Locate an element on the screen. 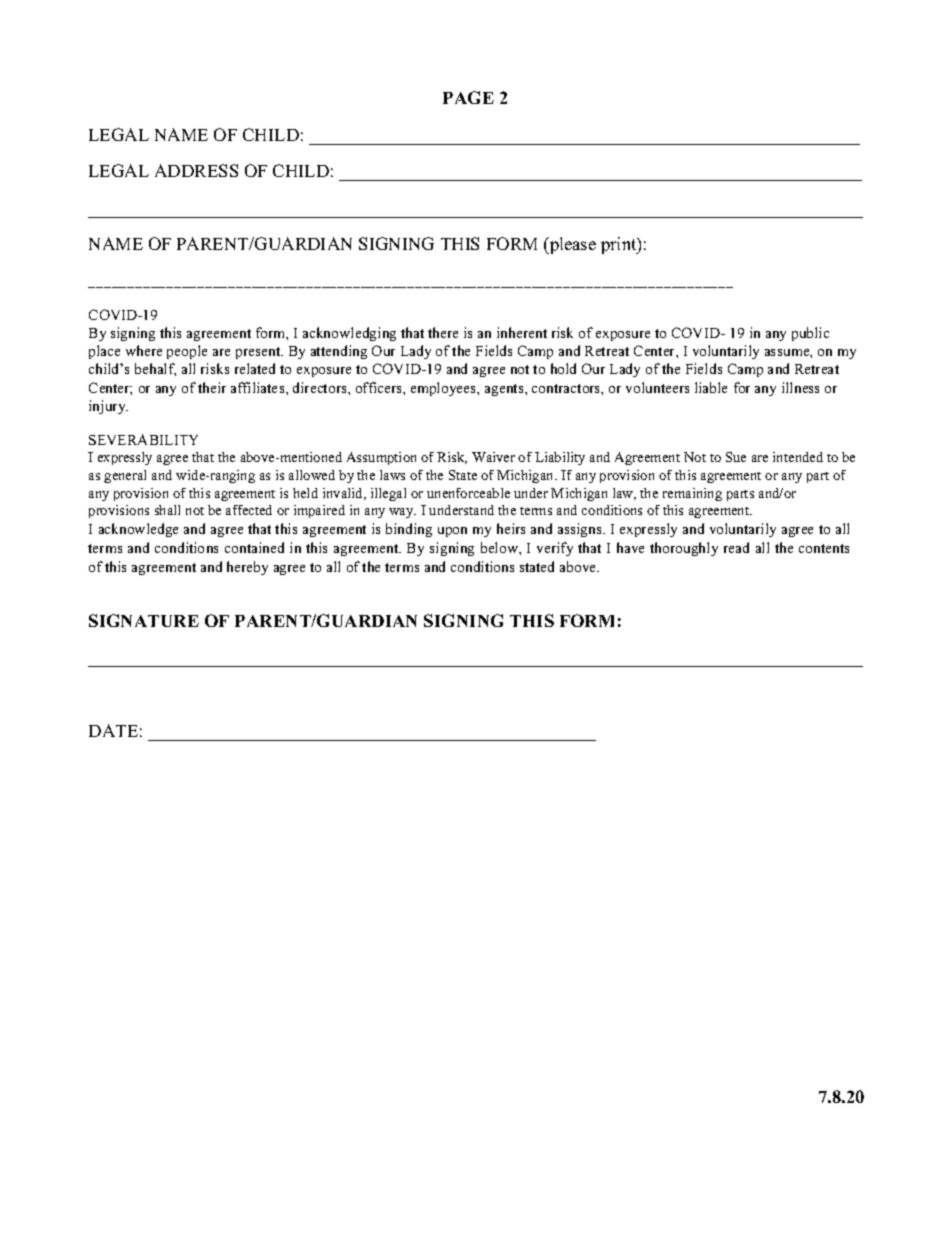  people is located at coordinates (187, 352).
